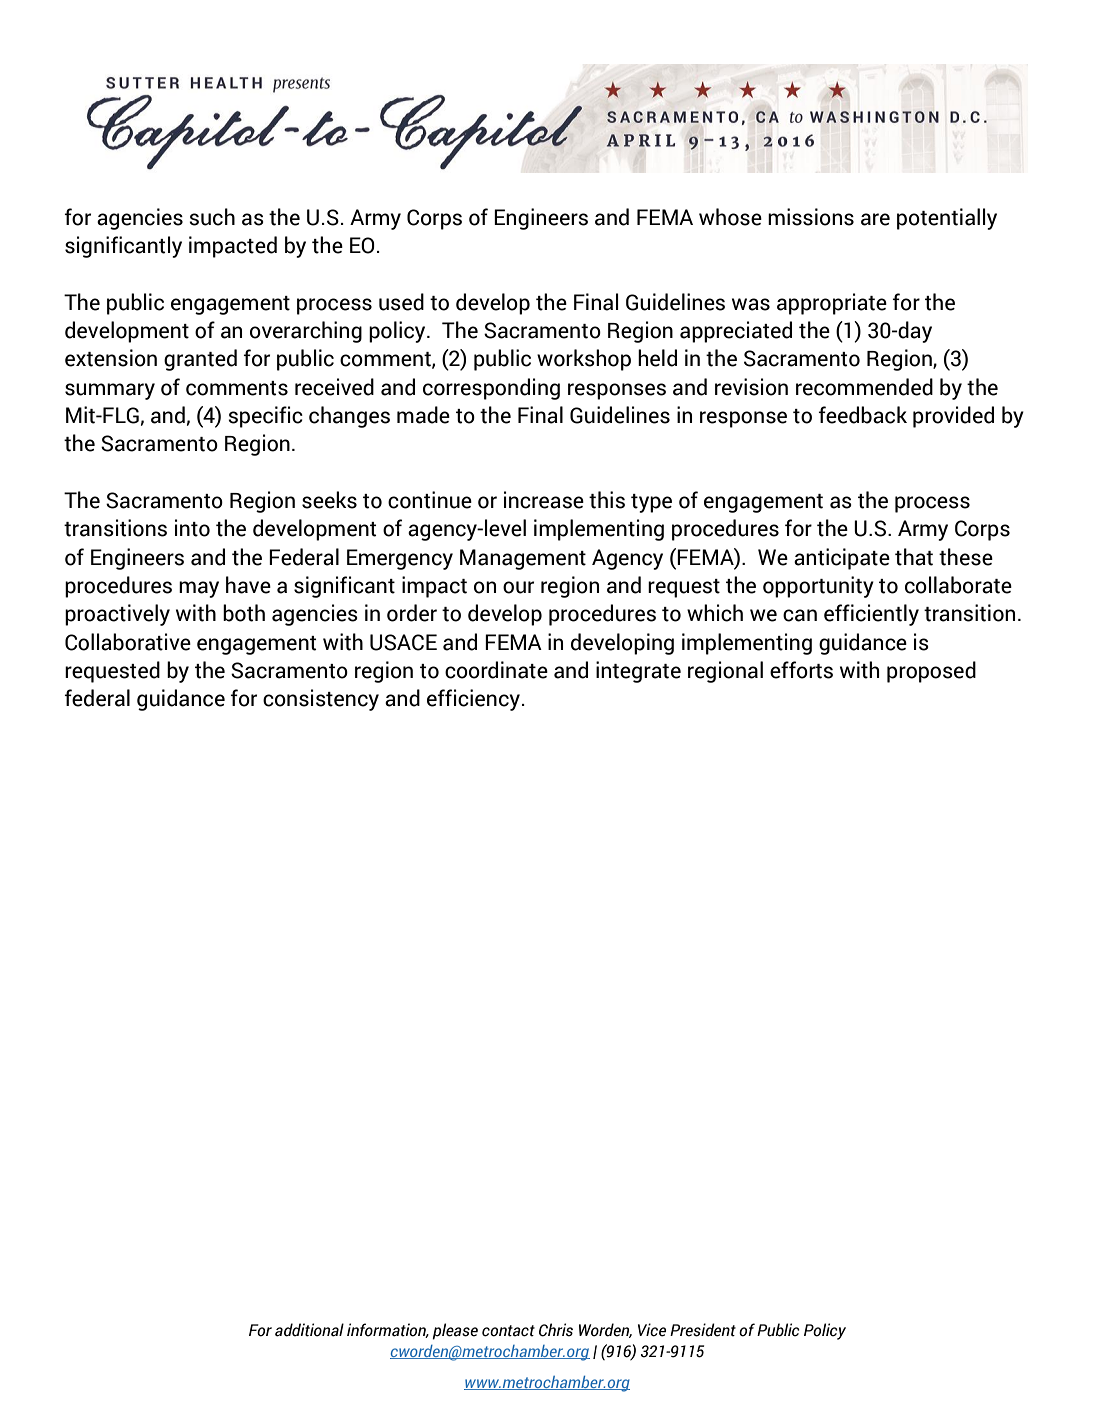 This screenshot has width=1094, height=1416. I want to click on additional, so click(309, 1330).
